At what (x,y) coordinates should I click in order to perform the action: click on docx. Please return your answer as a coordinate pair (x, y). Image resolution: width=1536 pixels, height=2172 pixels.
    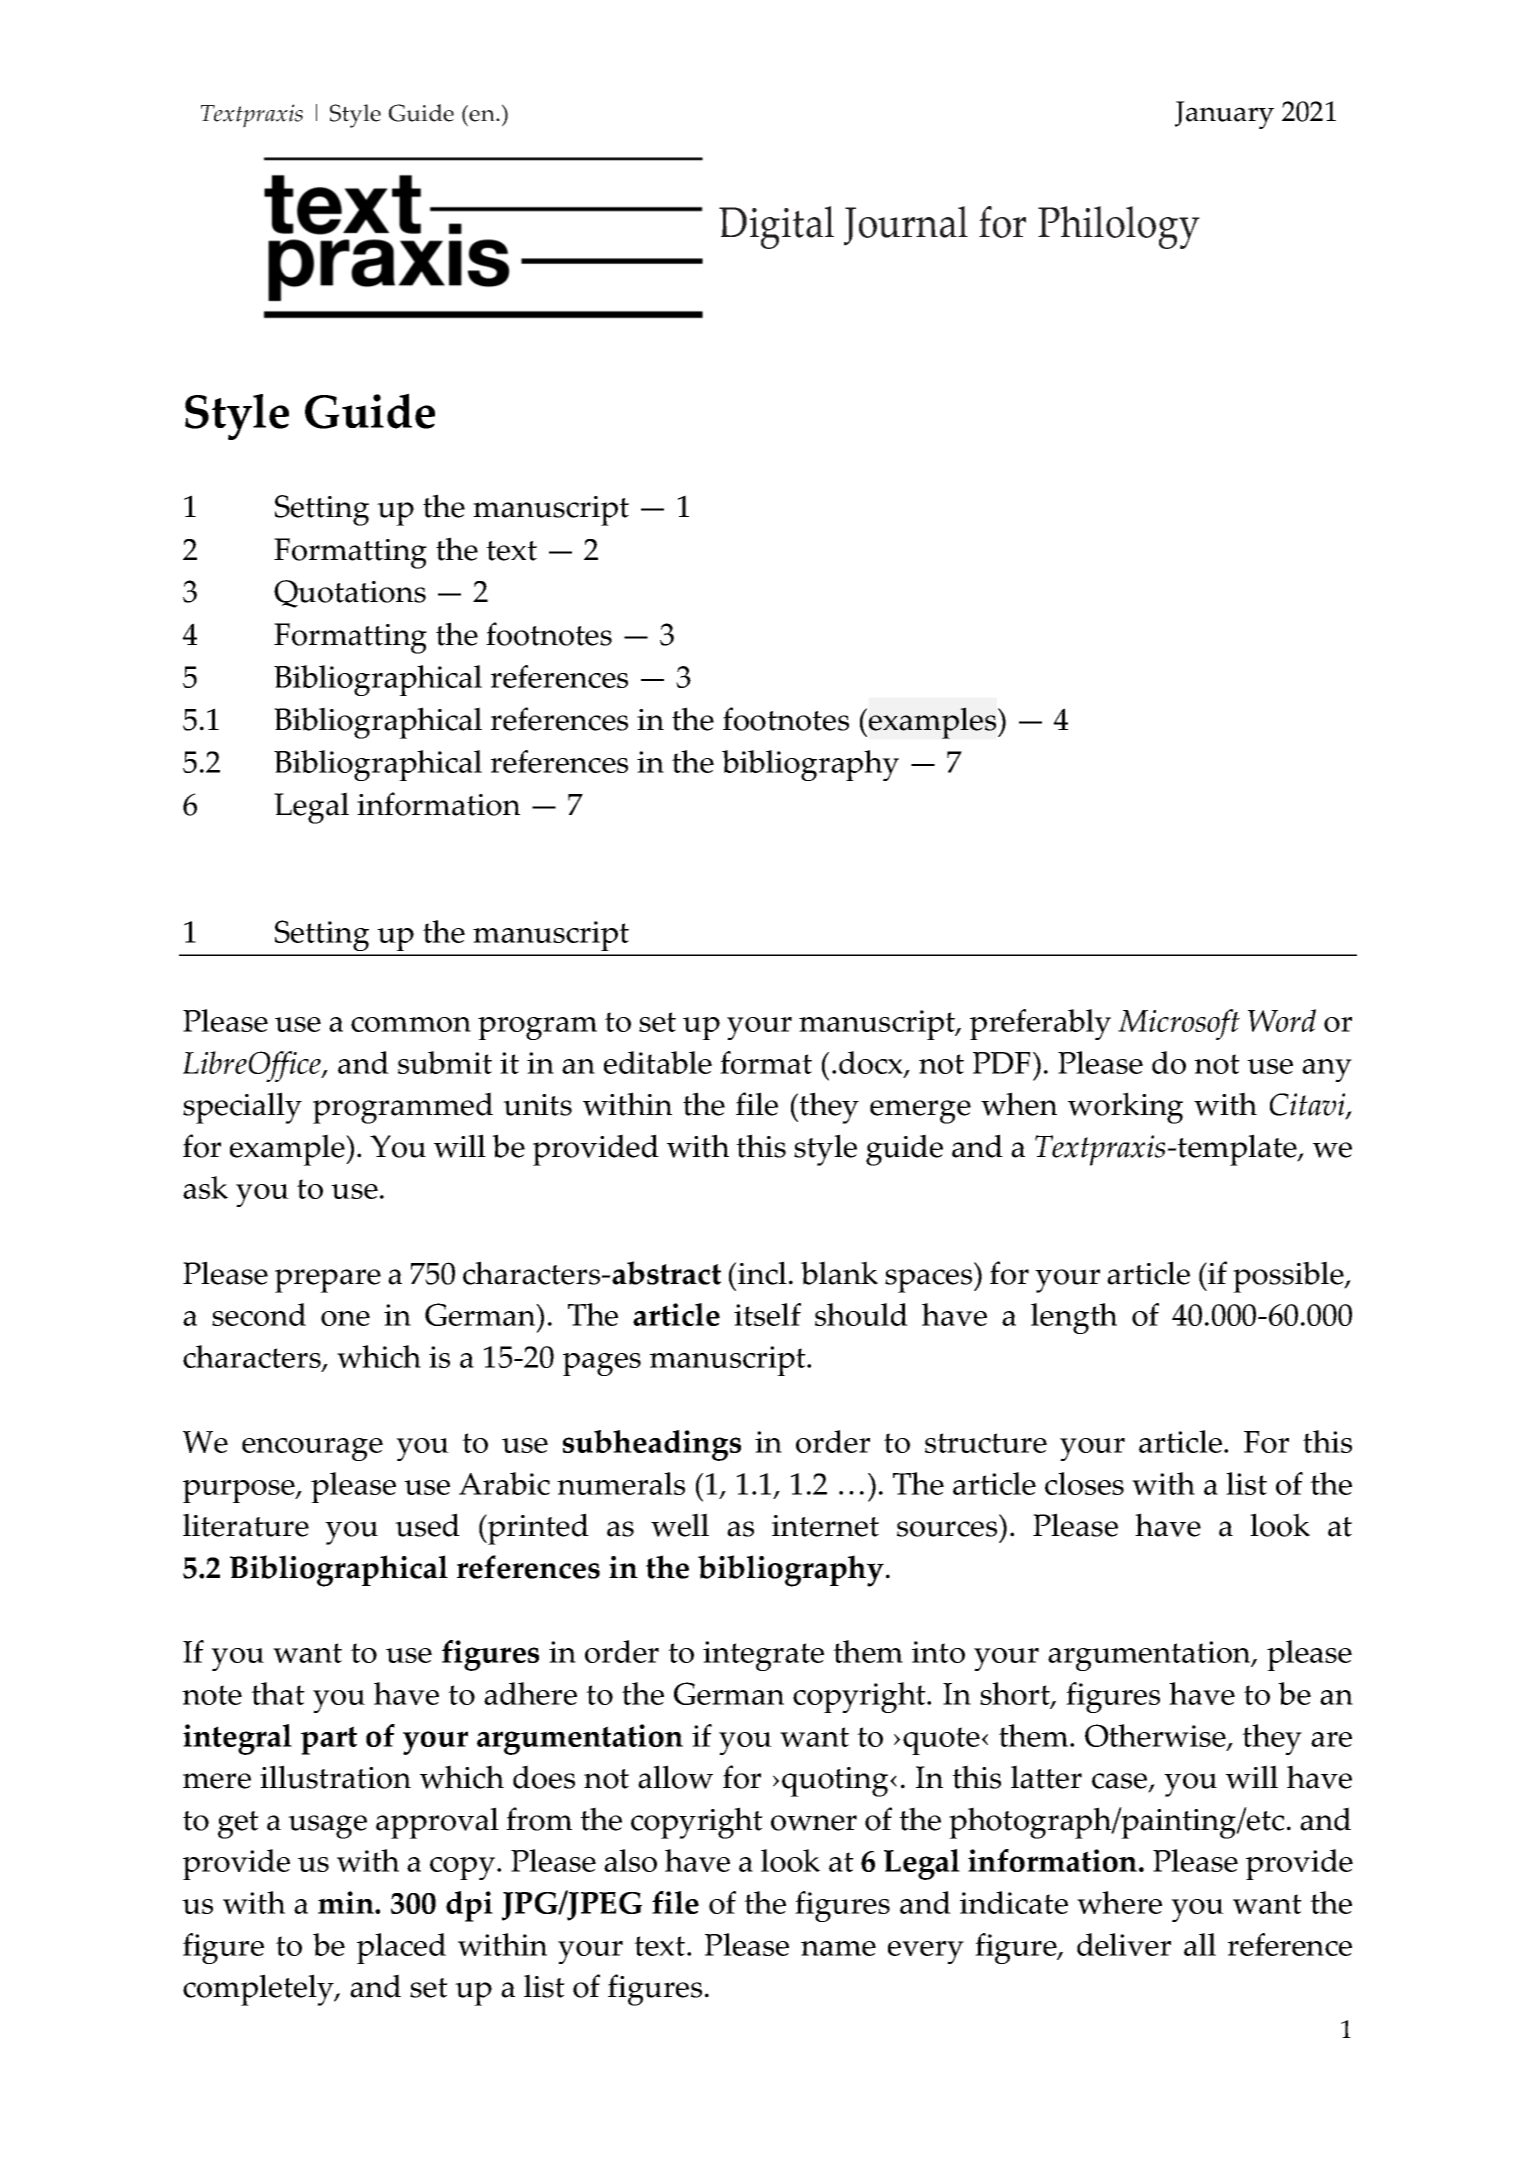
    Looking at the image, I should click on (872, 1064).
